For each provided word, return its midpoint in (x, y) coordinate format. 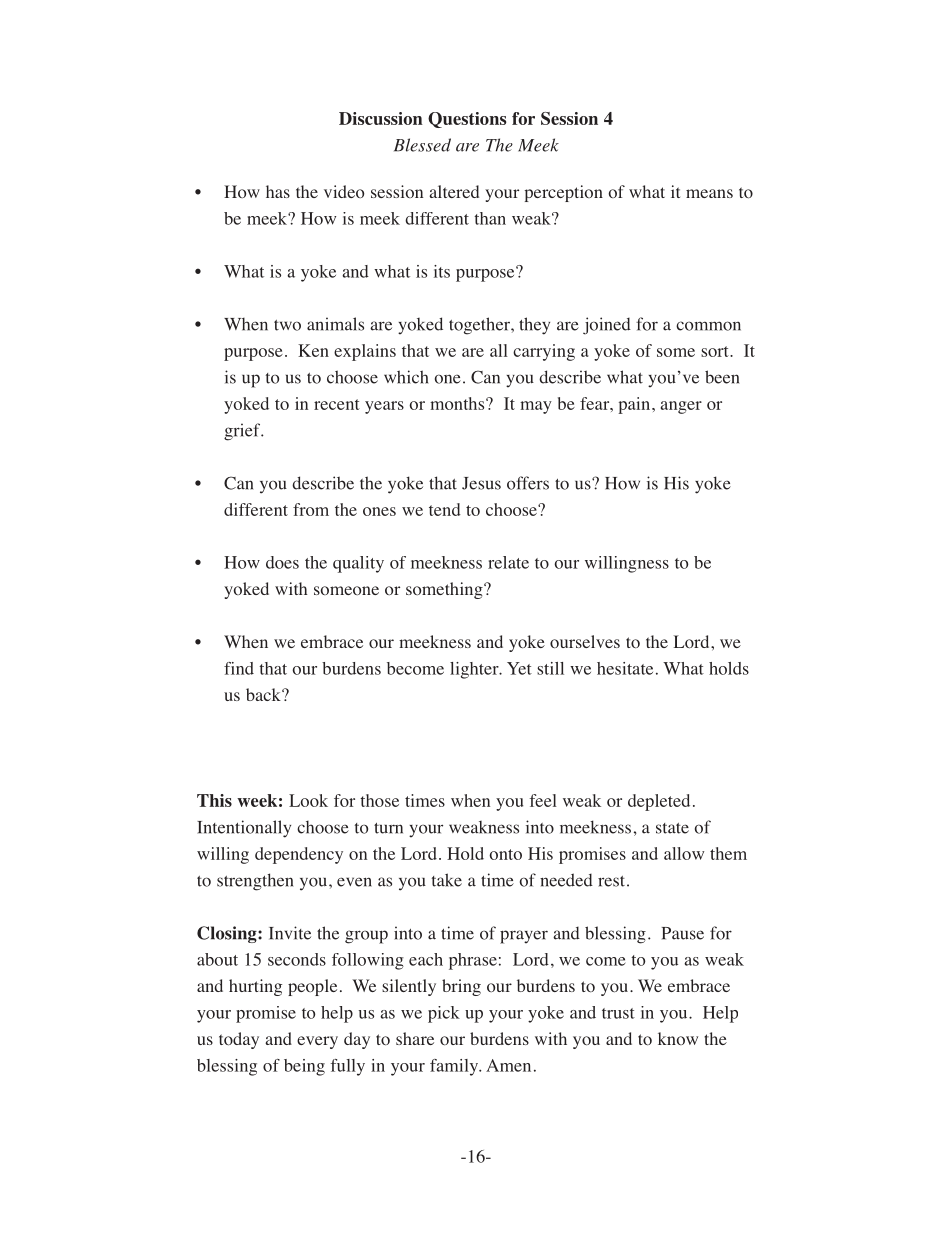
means (709, 193)
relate (508, 562)
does (282, 562)
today (239, 1040)
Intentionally (244, 829)
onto (505, 854)
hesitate (625, 668)
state (672, 828)
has (278, 191)
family (455, 1067)
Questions (467, 120)
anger (681, 407)
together (480, 326)
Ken (313, 350)
